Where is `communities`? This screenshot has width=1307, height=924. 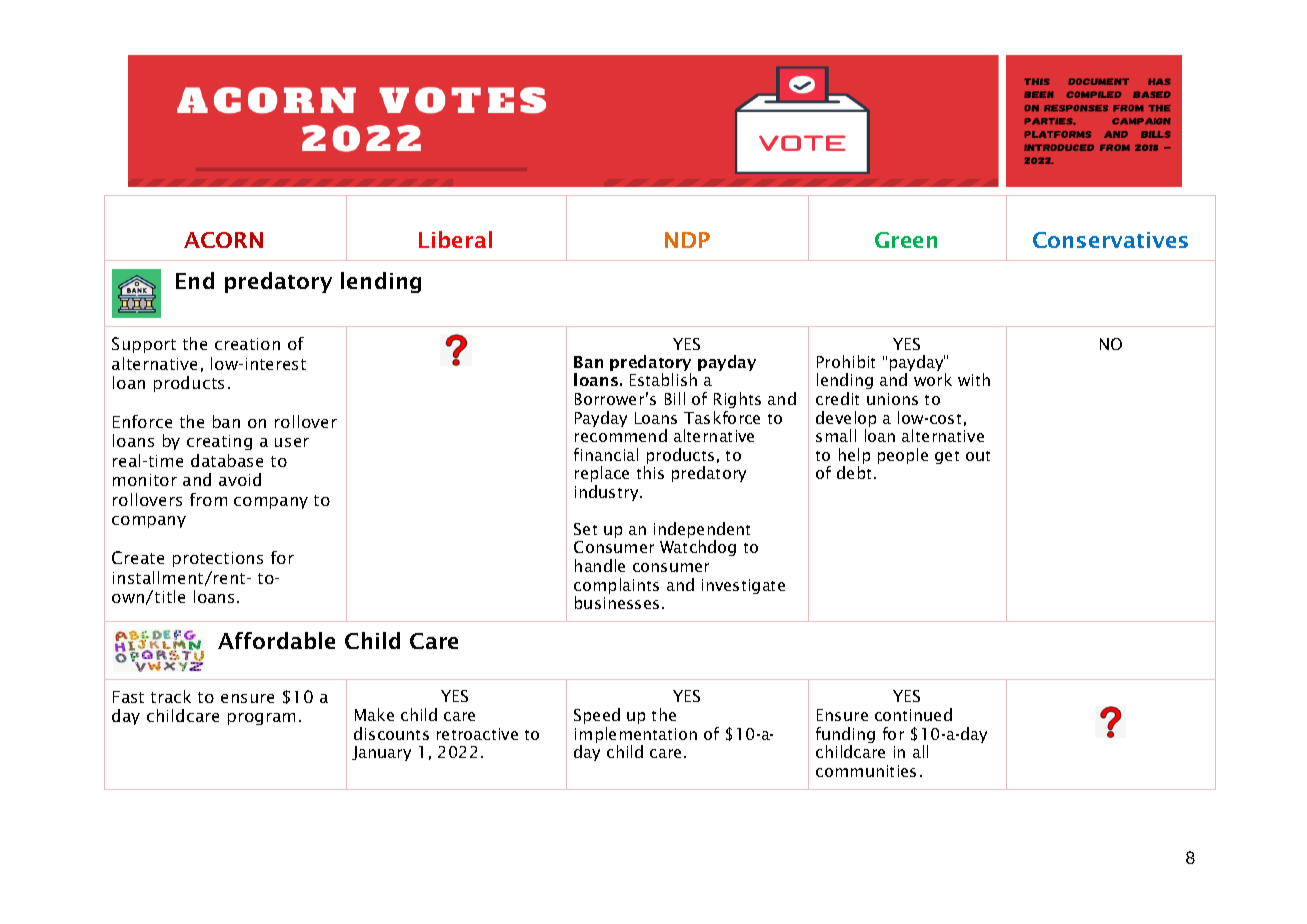 communities is located at coordinates (866, 771).
